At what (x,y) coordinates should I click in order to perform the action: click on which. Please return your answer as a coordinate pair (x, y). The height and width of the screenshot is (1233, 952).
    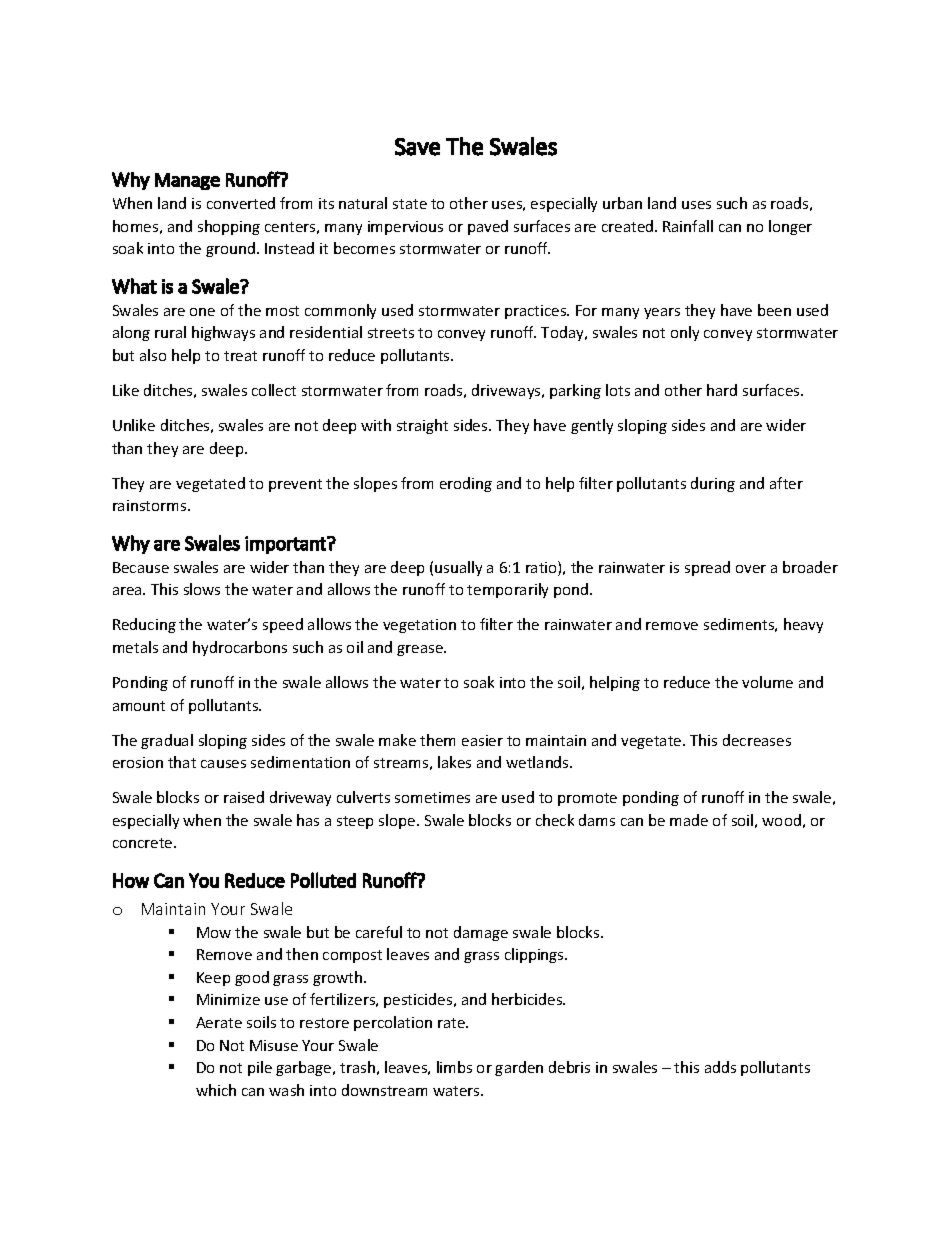
    Looking at the image, I should click on (216, 1090).
